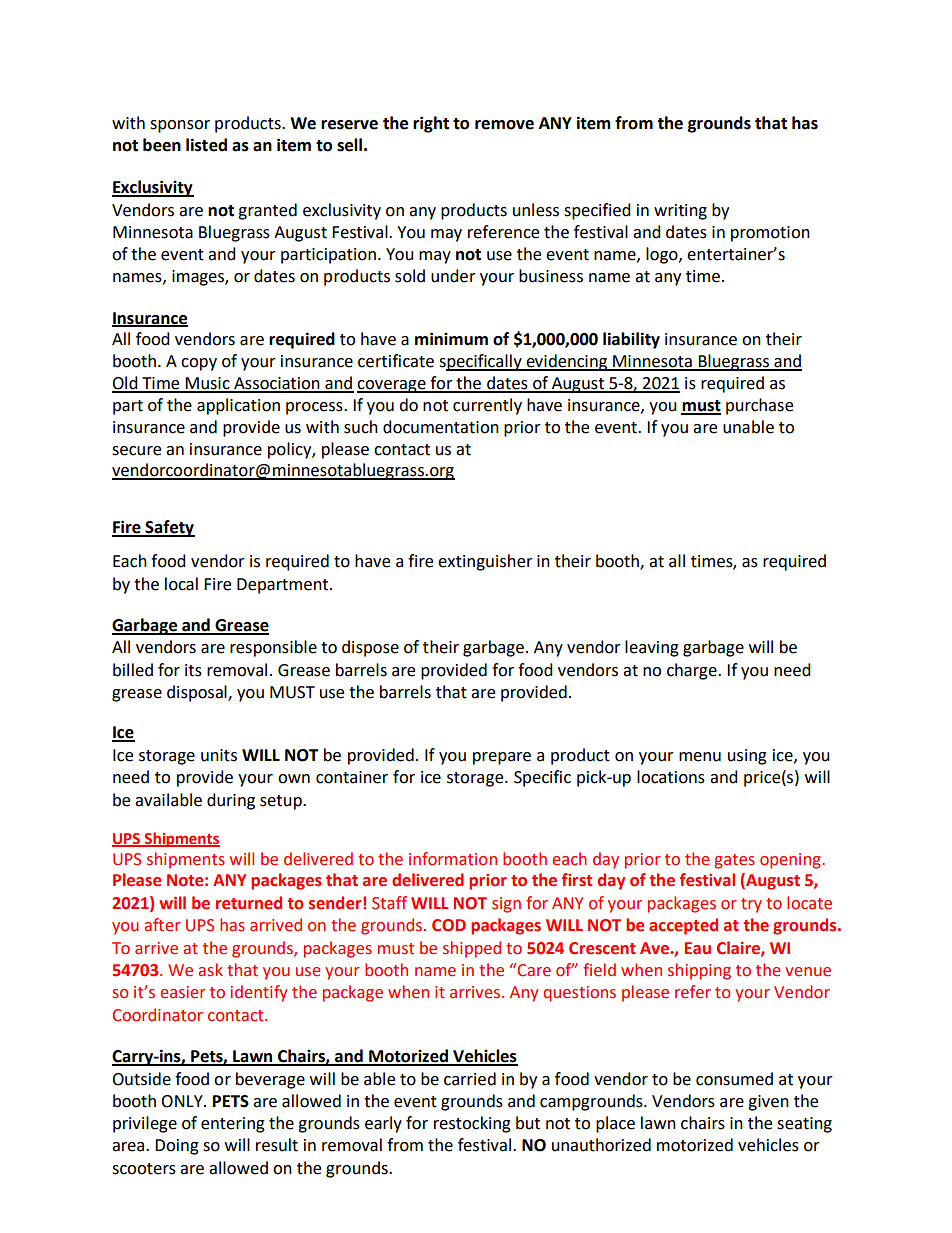  I want to click on remove, so click(504, 125).
